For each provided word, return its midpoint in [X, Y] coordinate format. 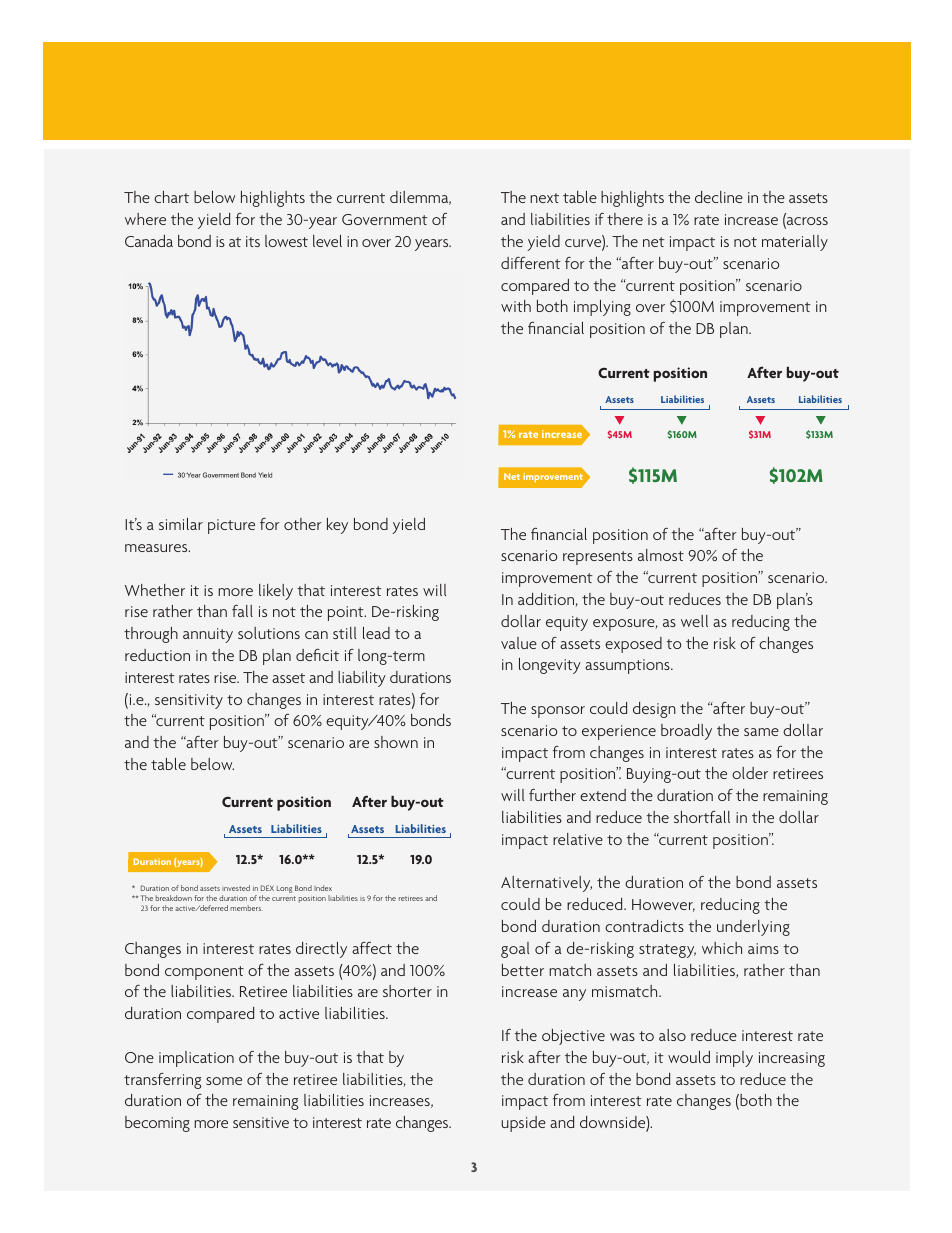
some [224, 1081]
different [531, 263]
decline [719, 197]
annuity [208, 635]
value [519, 643]
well [694, 621]
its [253, 241]
